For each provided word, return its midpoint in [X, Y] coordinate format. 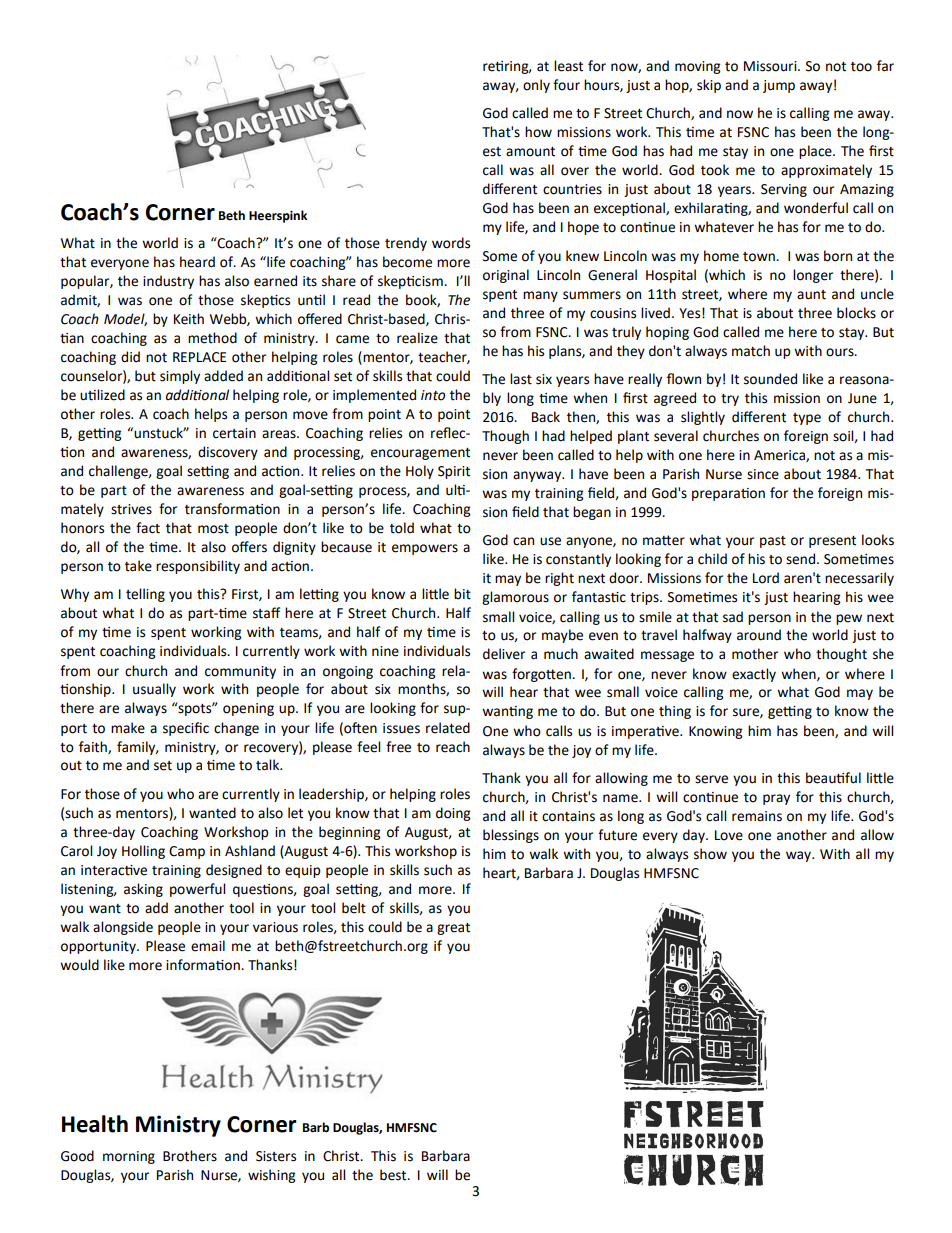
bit [462, 594]
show [710, 854]
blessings [511, 836]
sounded [770, 379]
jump [779, 86]
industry [168, 282]
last [521, 379]
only [536, 86]
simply [180, 377]
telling [145, 595]
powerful [197, 890]
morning [129, 1157]
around [759, 635]
